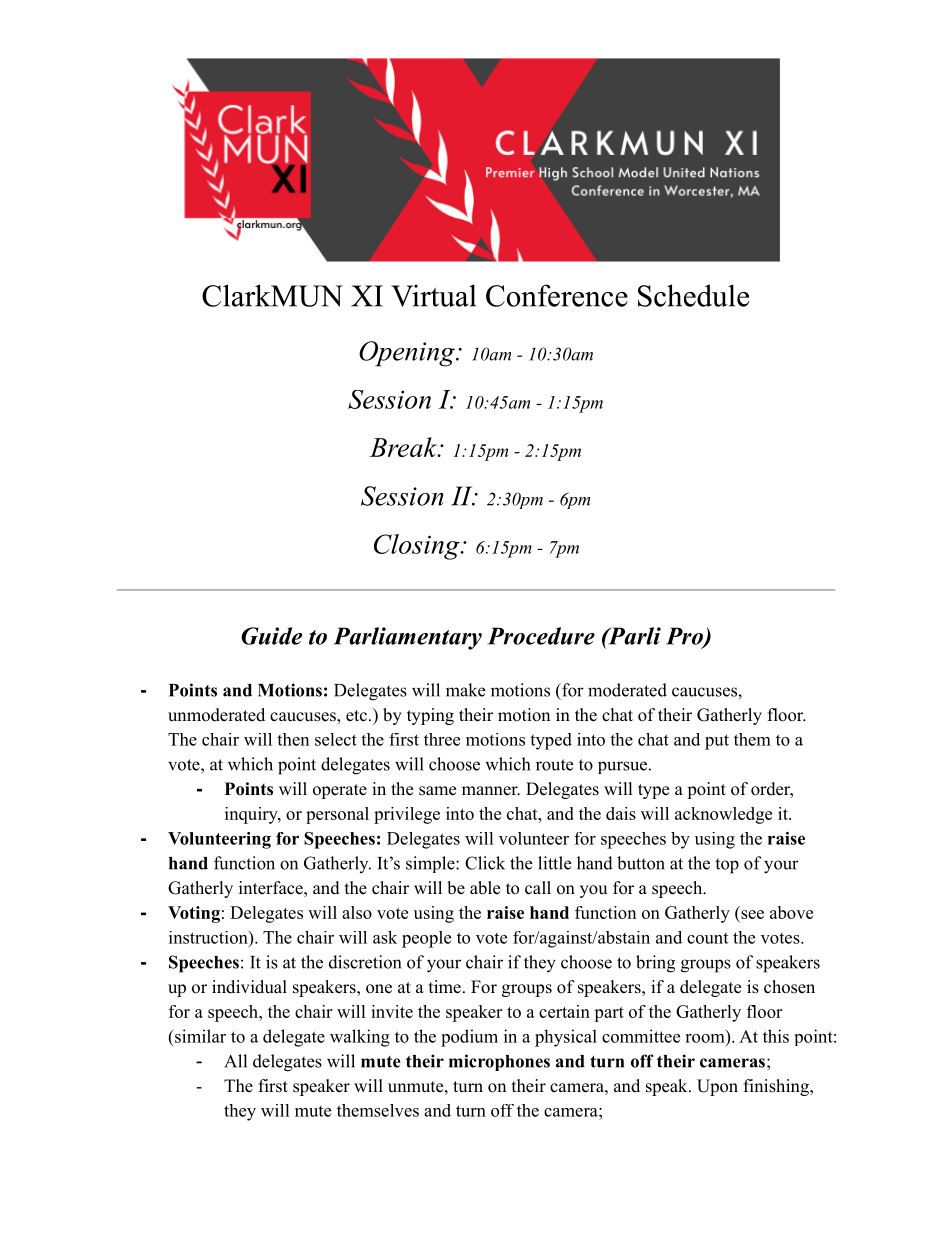  Describe the element at coordinates (199, 1036) in the screenshot. I see `similar` at that location.
